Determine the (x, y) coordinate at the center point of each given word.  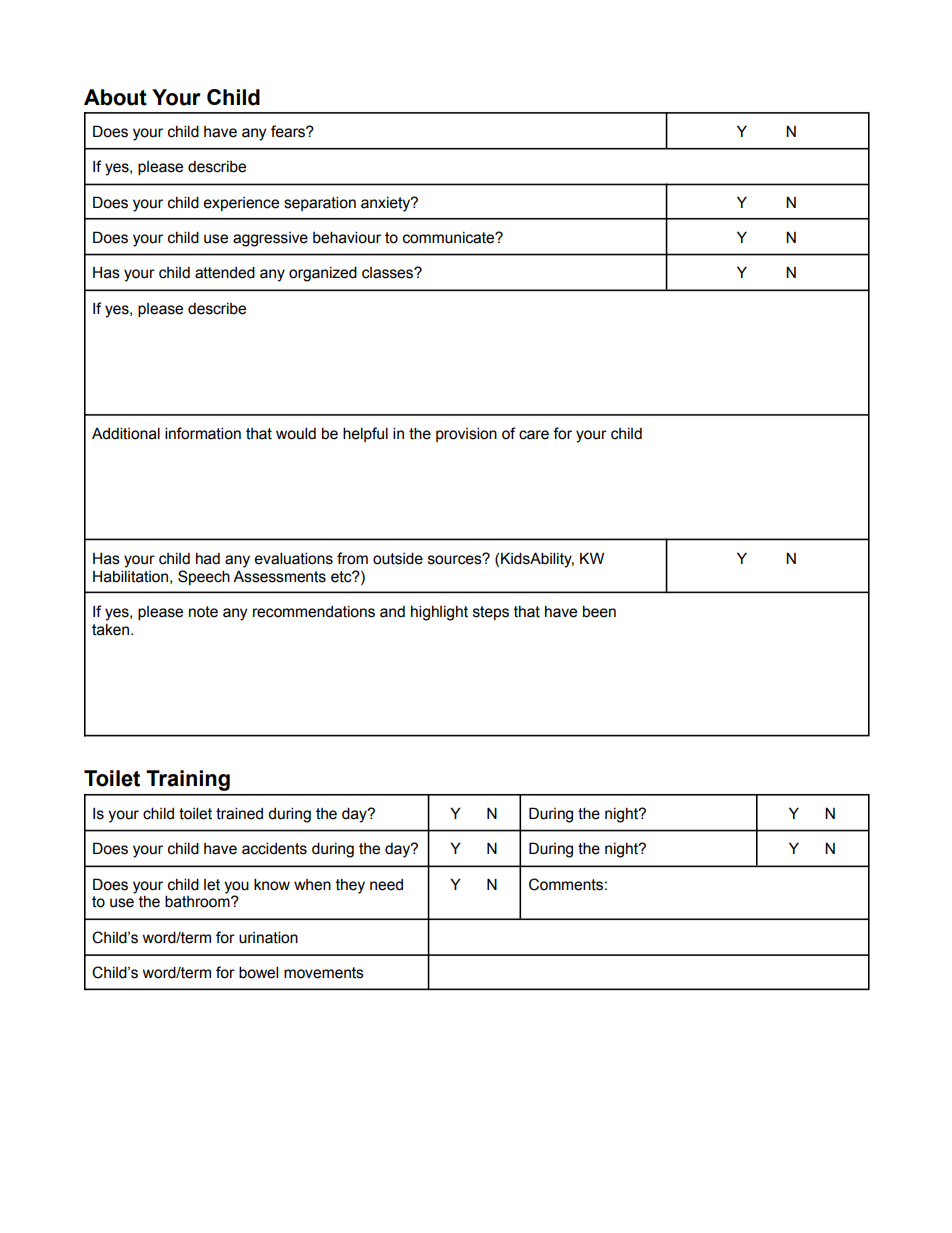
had (208, 559)
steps (491, 613)
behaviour (347, 237)
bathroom (198, 901)
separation (320, 203)
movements (324, 973)
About (115, 97)
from (352, 558)
